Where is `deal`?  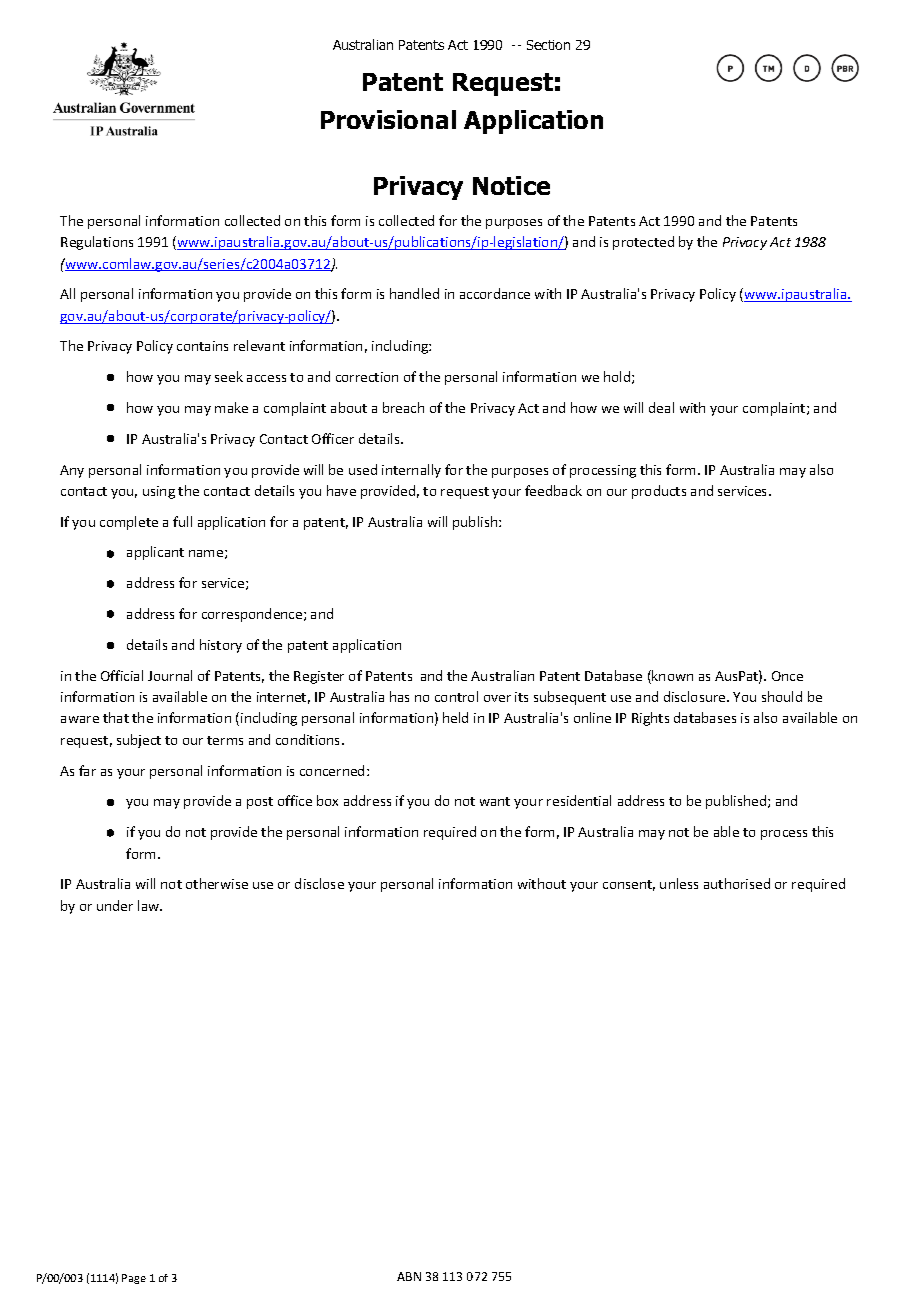 deal is located at coordinates (661, 407).
